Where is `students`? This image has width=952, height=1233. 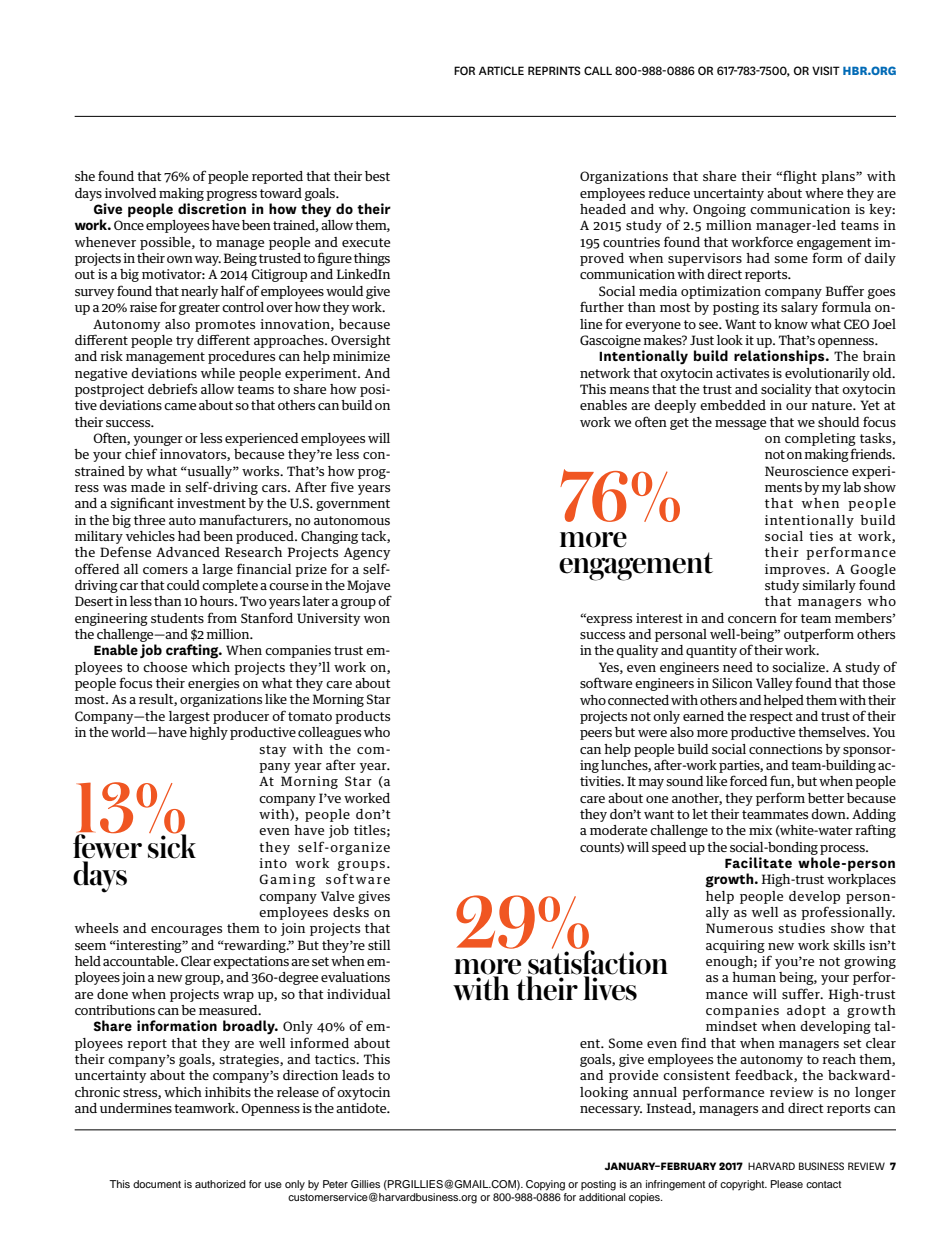 students is located at coordinates (177, 618).
